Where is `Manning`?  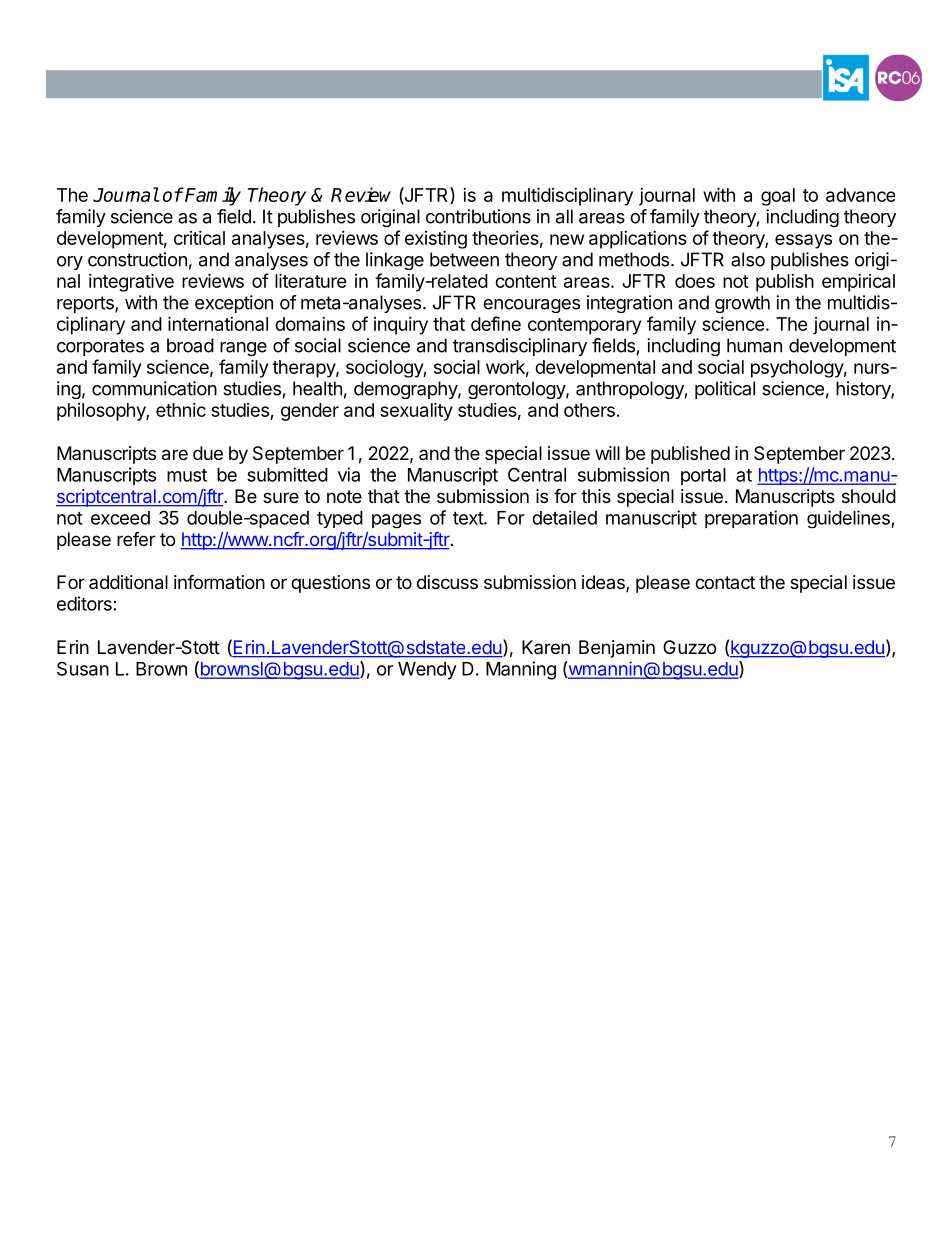 Manning is located at coordinates (521, 670).
